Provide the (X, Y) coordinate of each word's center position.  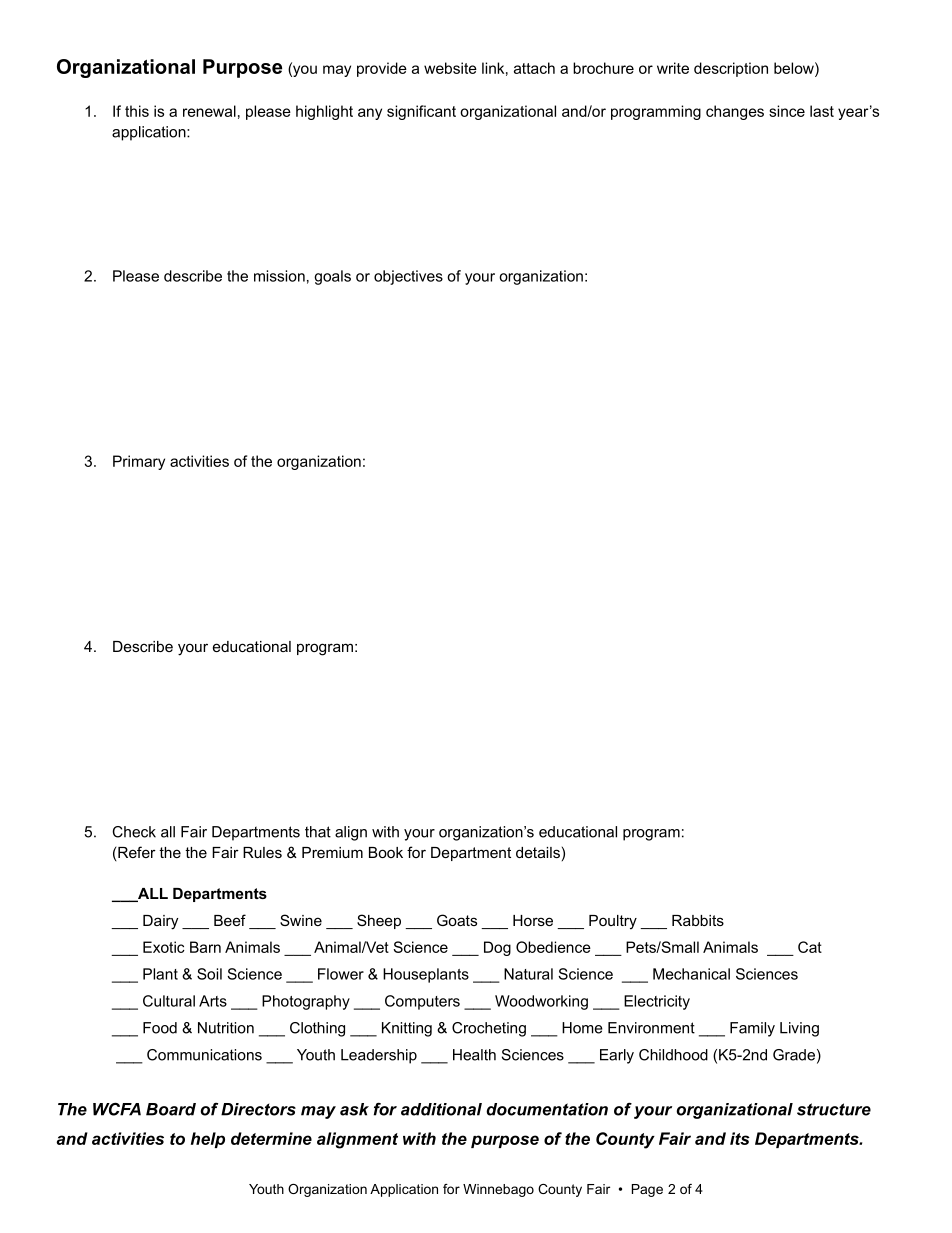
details (538, 852)
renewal (209, 111)
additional (441, 1109)
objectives (408, 277)
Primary (139, 462)
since (787, 111)
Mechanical (691, 974)
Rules (262, 852)
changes (735, 112)
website (450, 68)
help (208, 1140)
